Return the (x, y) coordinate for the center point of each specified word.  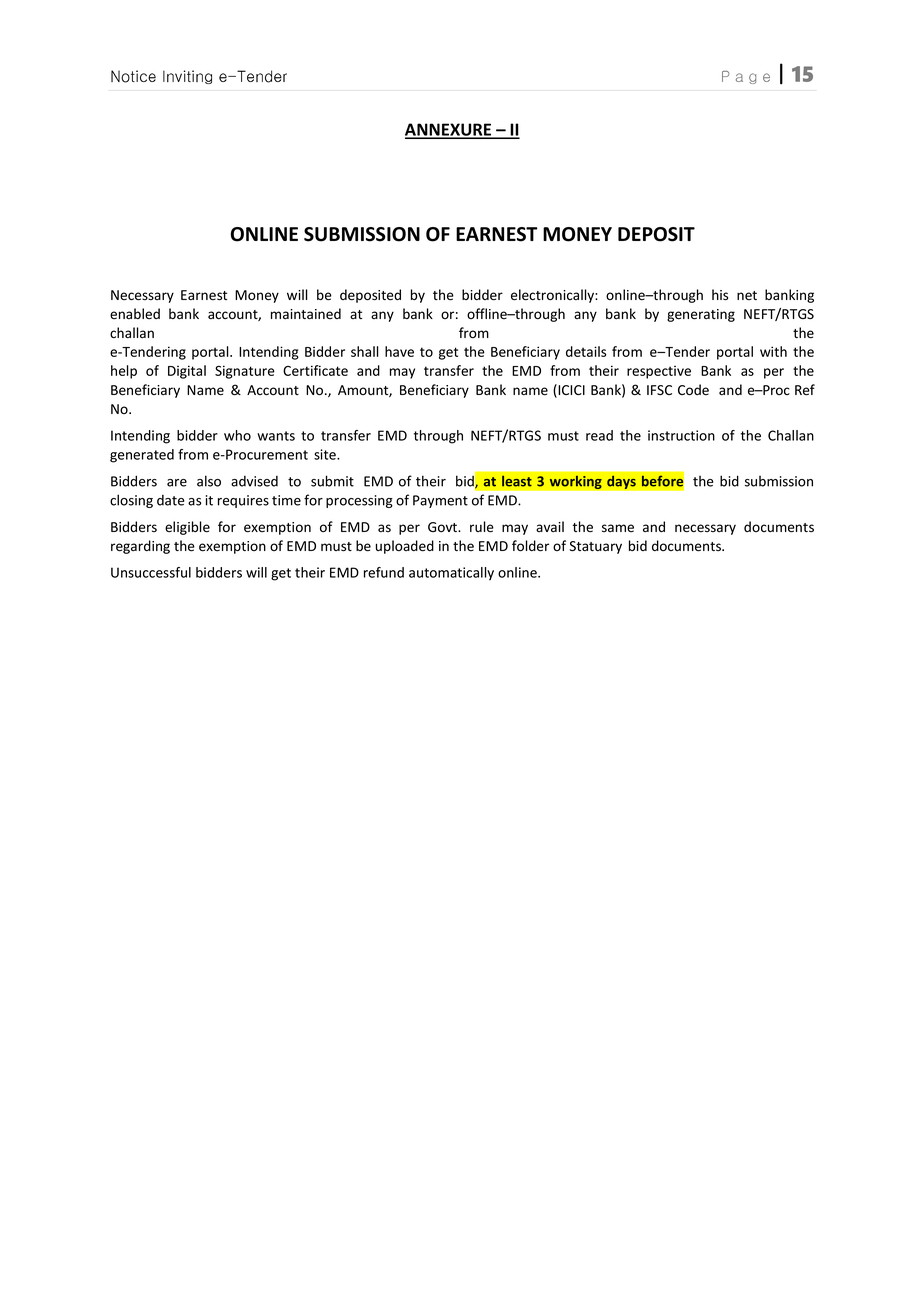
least (517, 481)
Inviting (187, 77)
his (720, 295)
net (747, 295)
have (399, 351)
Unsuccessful (151, 572)
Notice (133, 76)
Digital (187, 372)
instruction (681, 435)
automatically (451, 574)
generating (701, 315)
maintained (306, 314)
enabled (135, 314)
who (237, 435)
